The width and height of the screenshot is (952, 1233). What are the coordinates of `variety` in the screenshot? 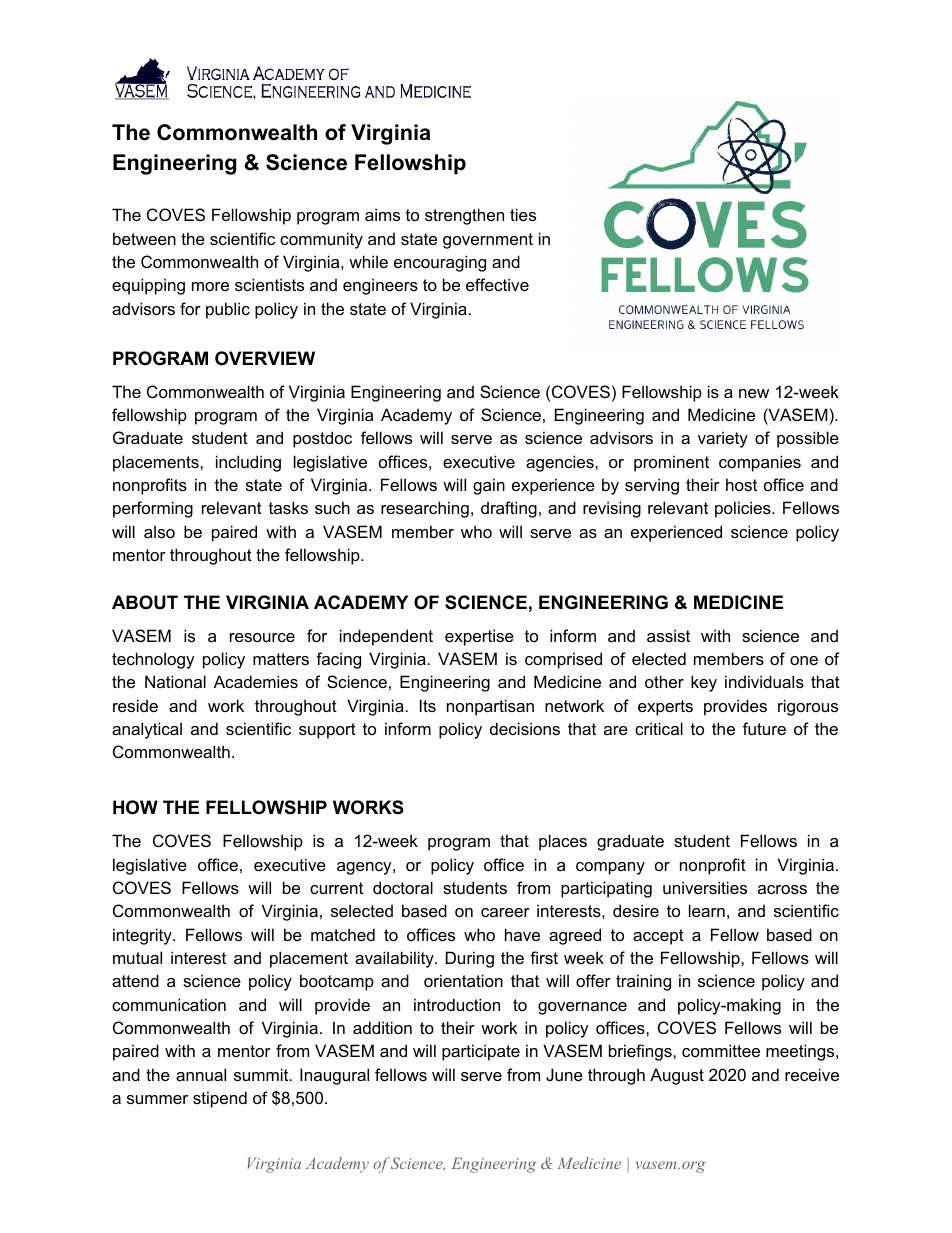 It's located at (723, 439).
